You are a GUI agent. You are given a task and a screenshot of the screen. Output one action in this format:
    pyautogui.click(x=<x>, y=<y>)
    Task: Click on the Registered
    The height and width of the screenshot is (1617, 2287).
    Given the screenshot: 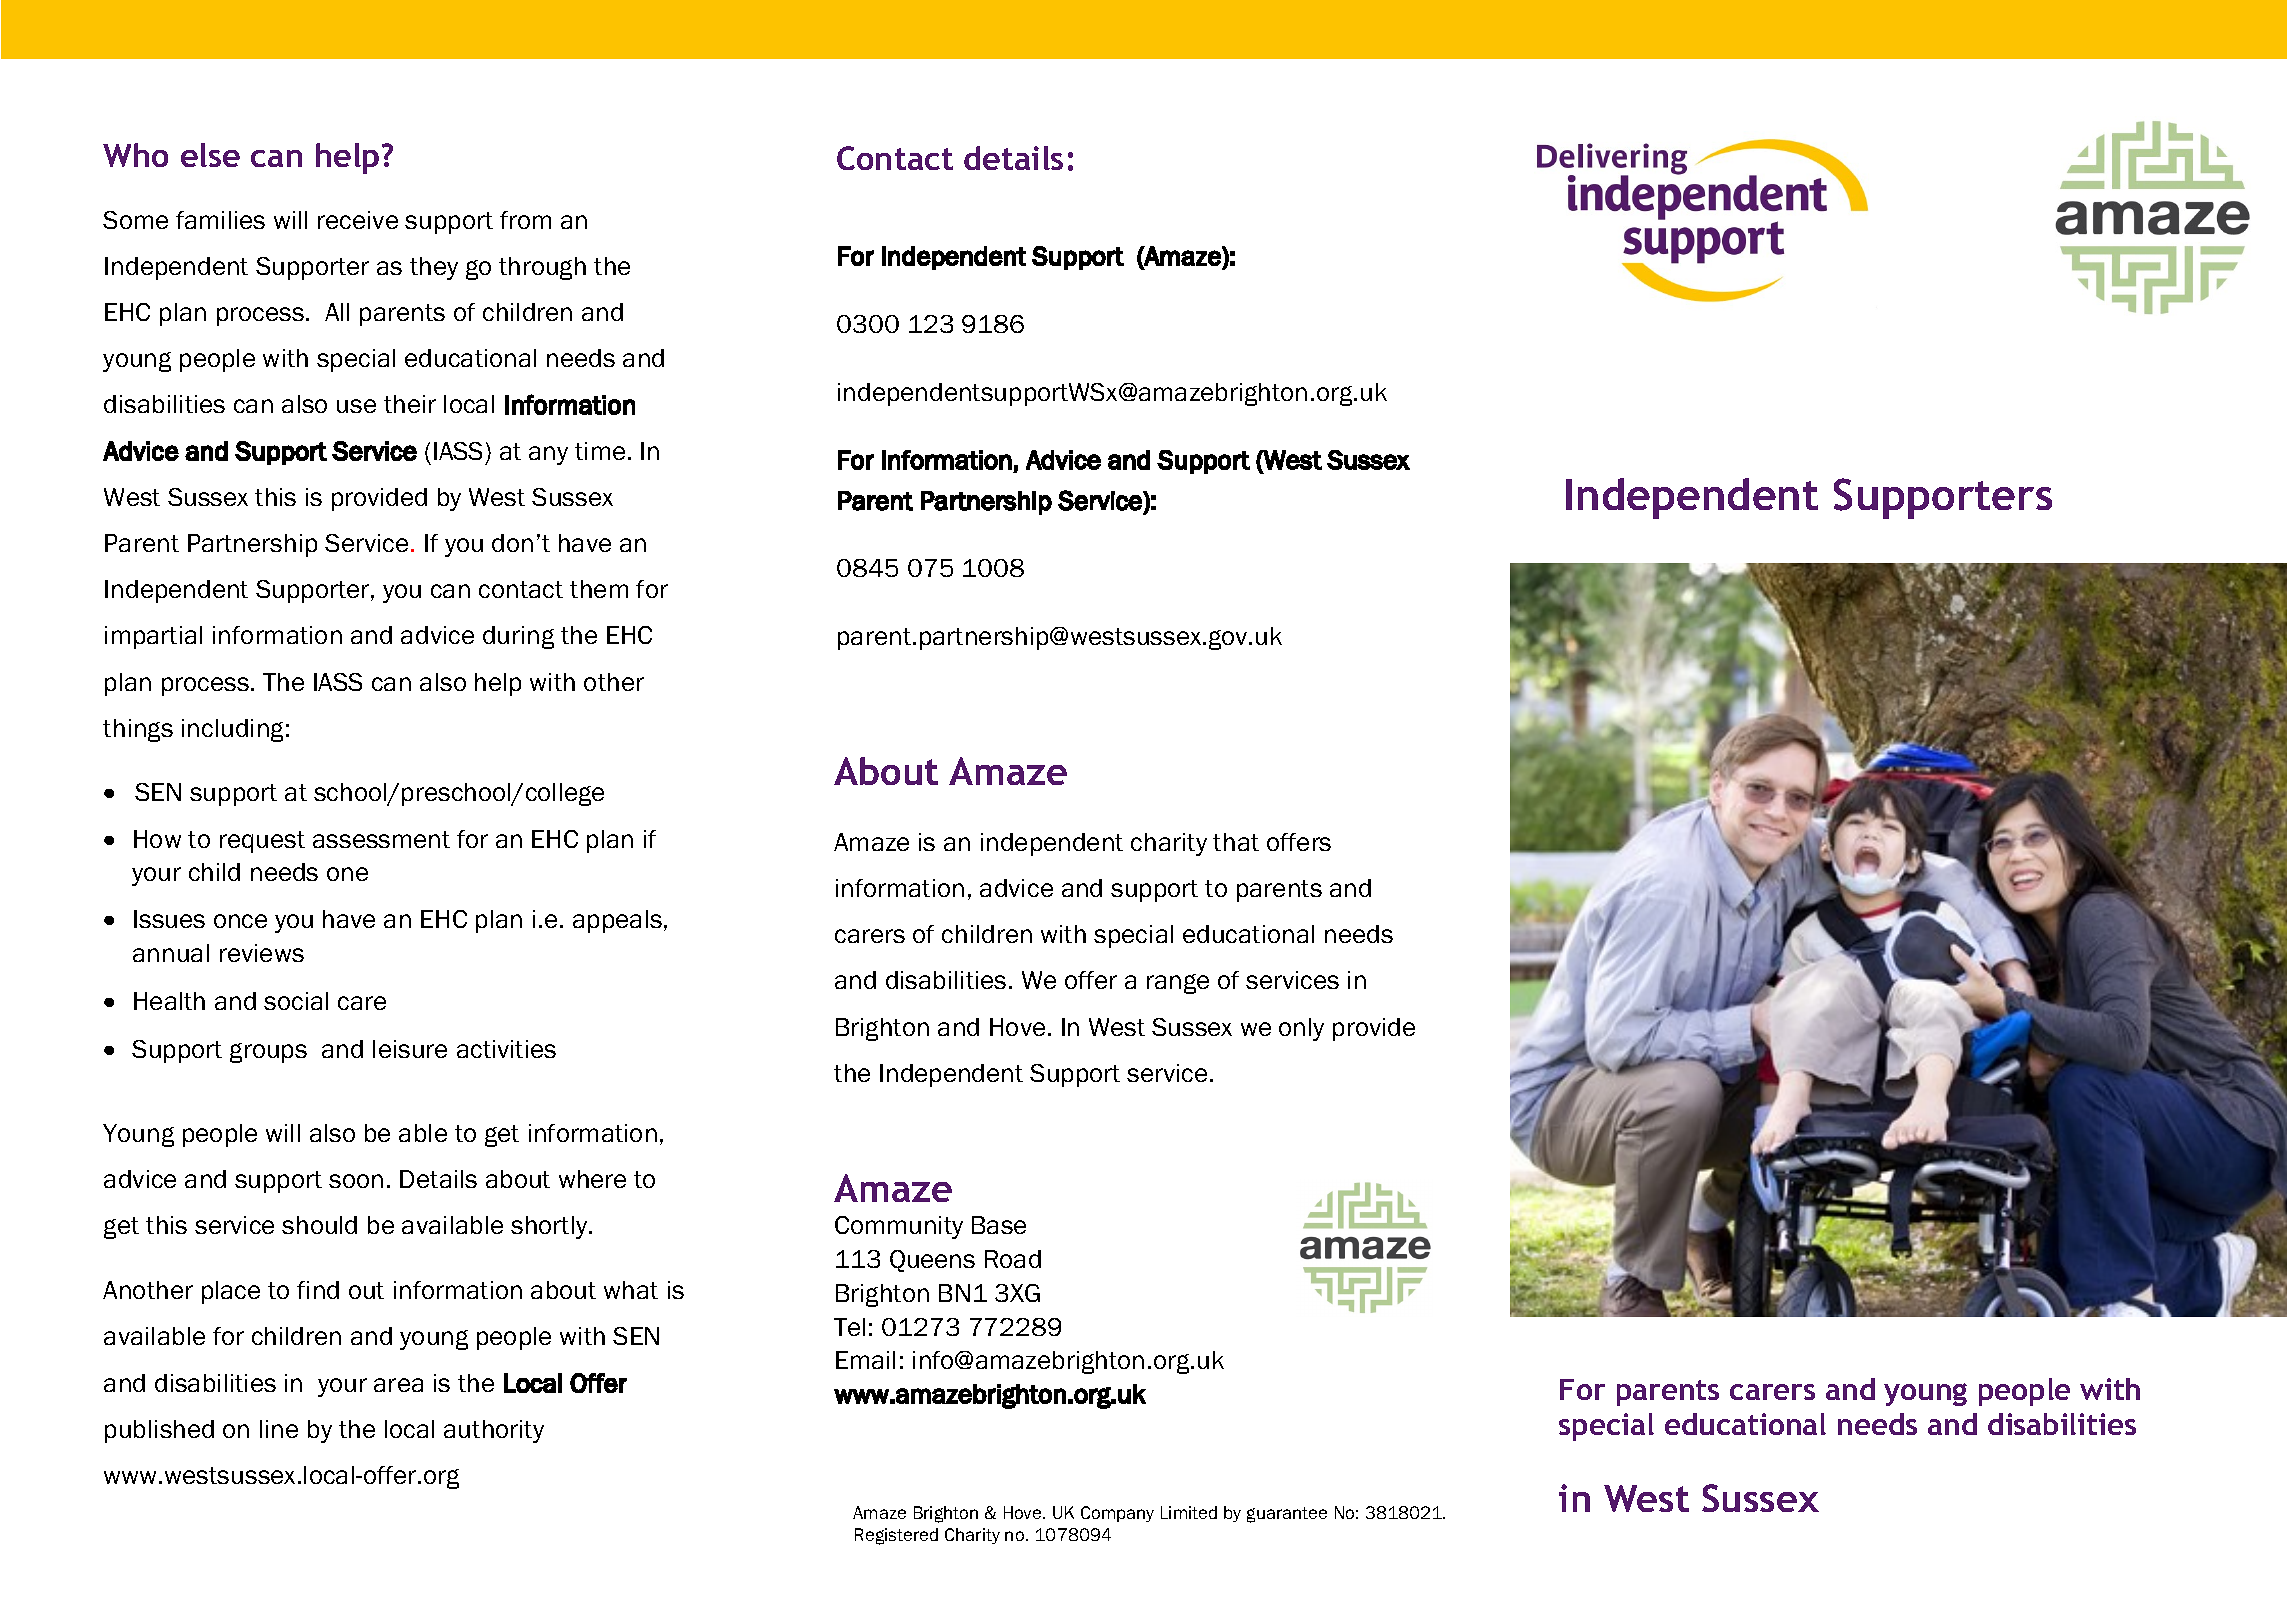 What is the action you would take?
    pyautogui.click(x=896, y=1536)
